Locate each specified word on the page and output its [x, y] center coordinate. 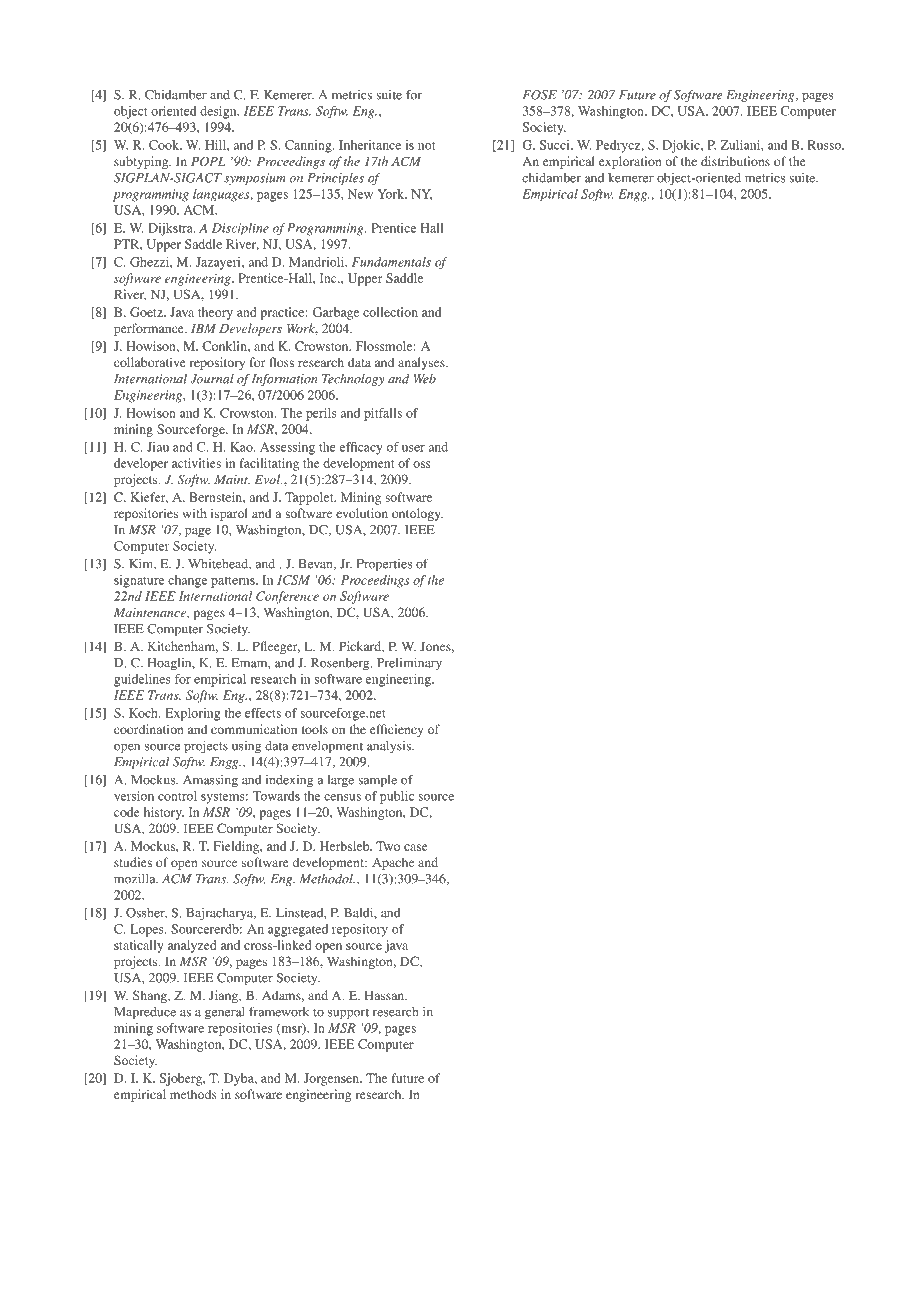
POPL [208, 162]
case [416, 847]
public [397, 797]
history [164, 813]
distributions [735, 161]
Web [425, 379]
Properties [384, 565]
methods [193, 1094]
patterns [234, 582]
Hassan [385, 995]
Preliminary [409, 664]
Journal [212, 379]
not [426, 146]
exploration [630, 162]
